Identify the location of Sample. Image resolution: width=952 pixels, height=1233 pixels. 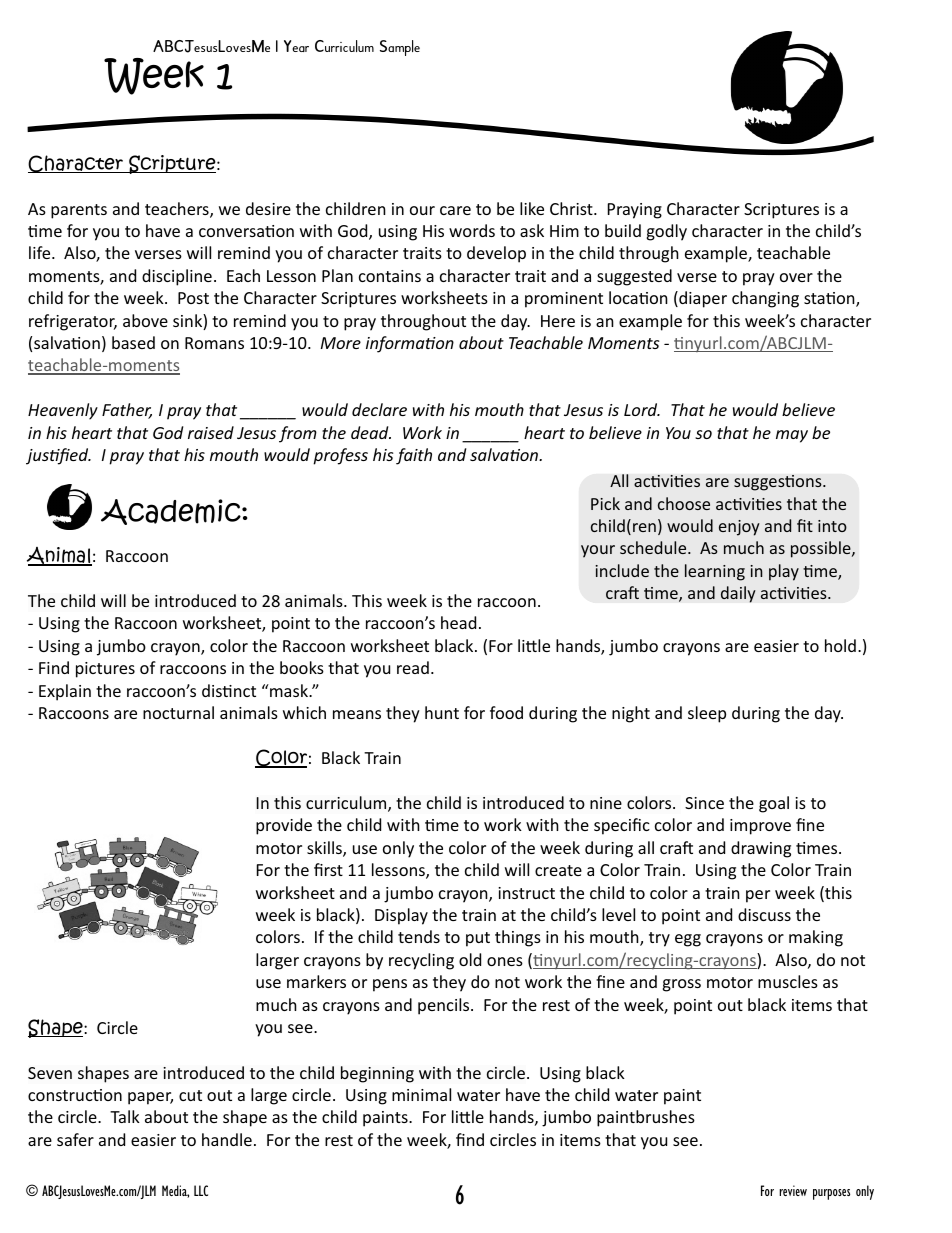
(400, 48).
